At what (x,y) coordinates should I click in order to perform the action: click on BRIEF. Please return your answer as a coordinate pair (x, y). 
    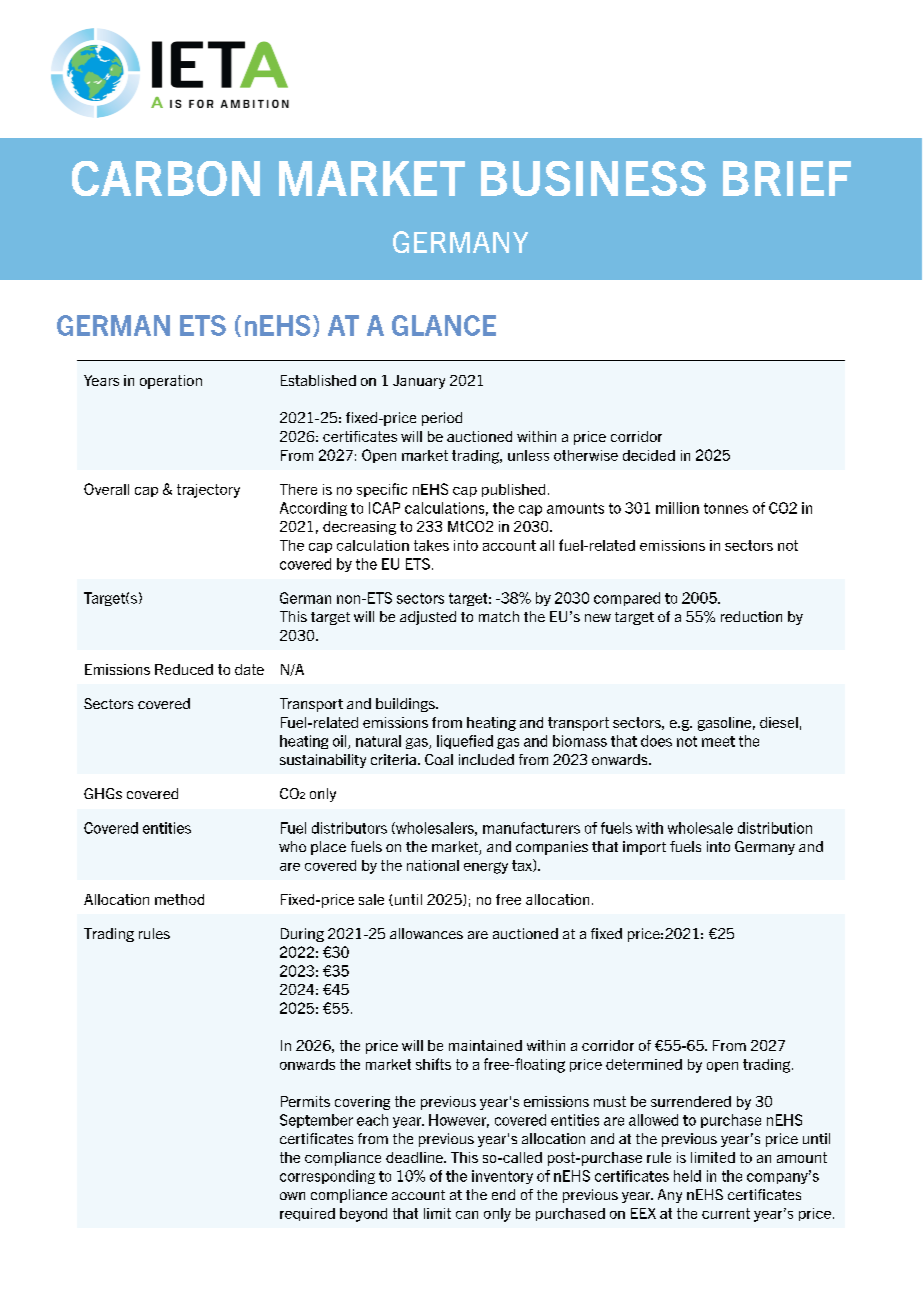
    Looking at the image, I should click on (787, 178).
